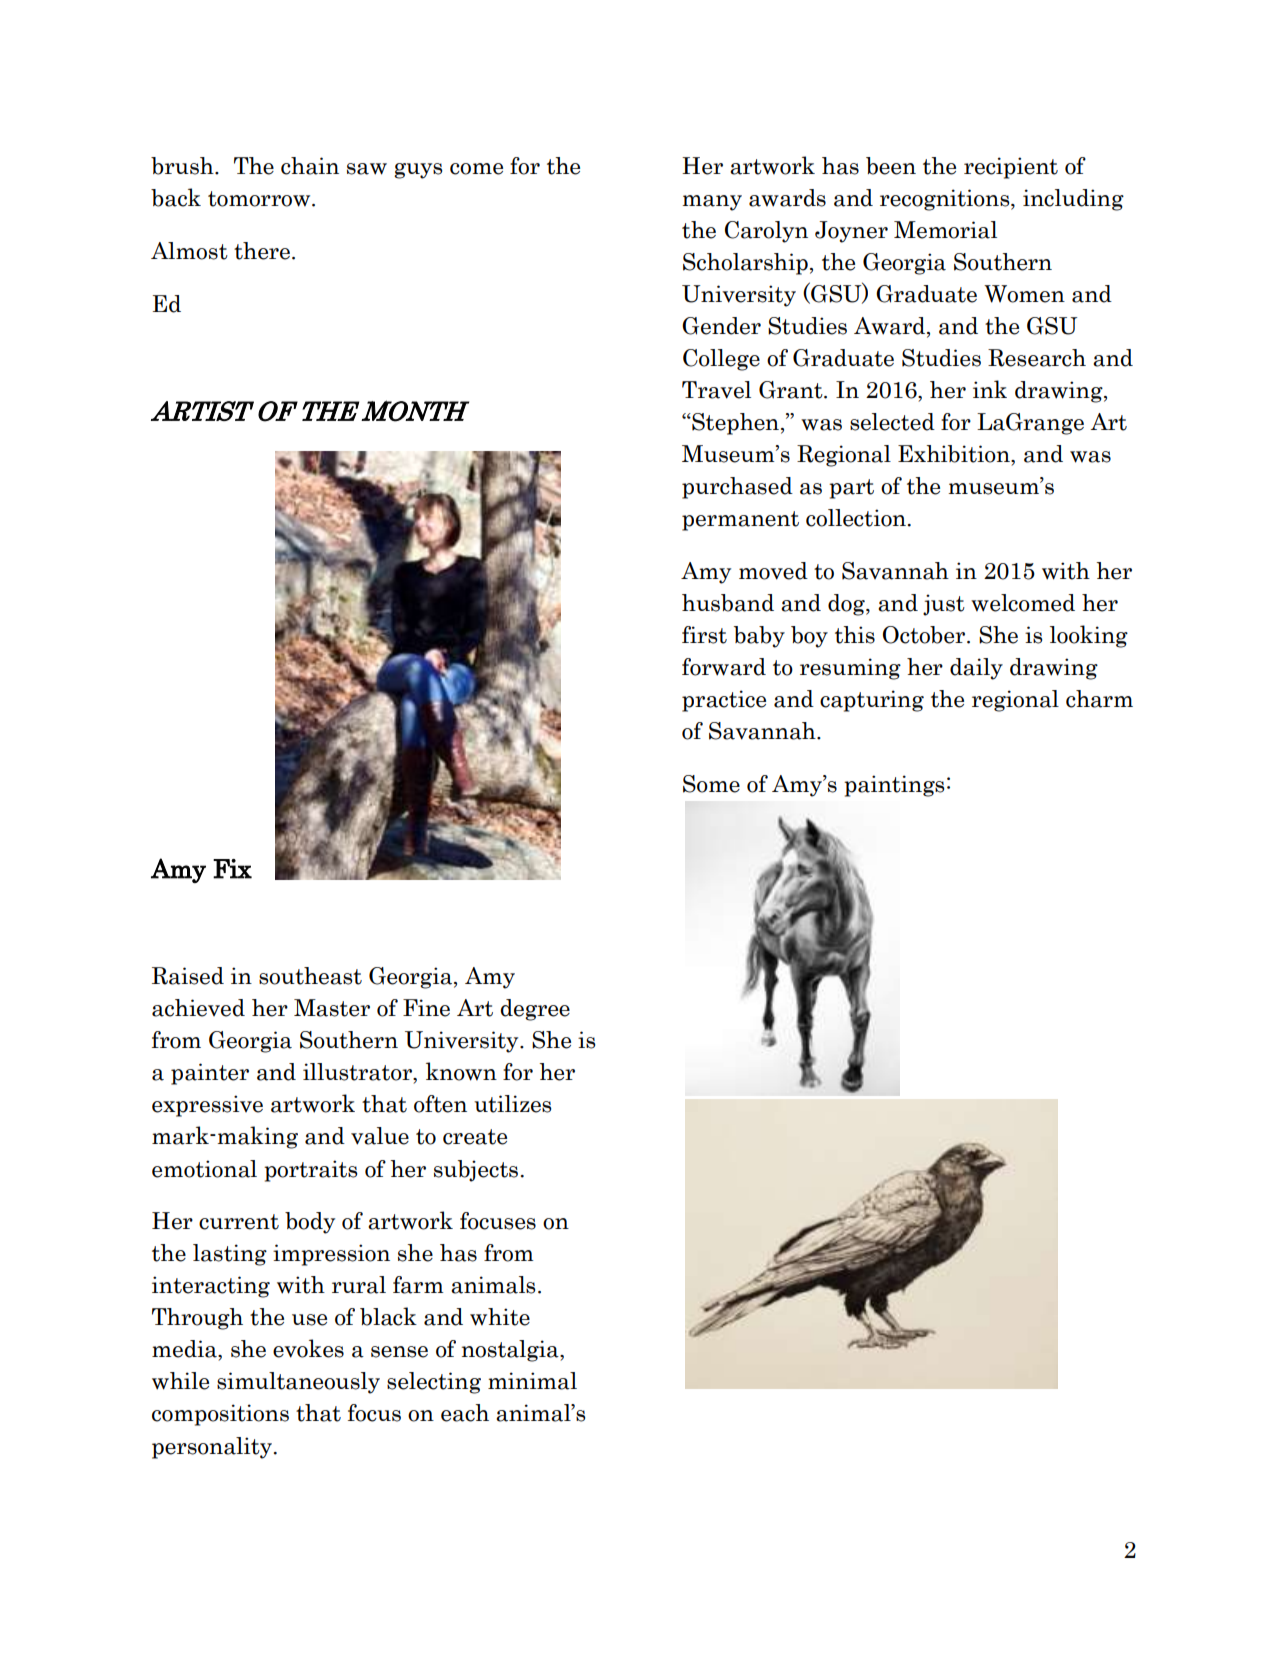 The height and width of the page is (1666, 1288). Describe the element at coordinates (260, 199) in the page. I see `tomorrow` at that location.
